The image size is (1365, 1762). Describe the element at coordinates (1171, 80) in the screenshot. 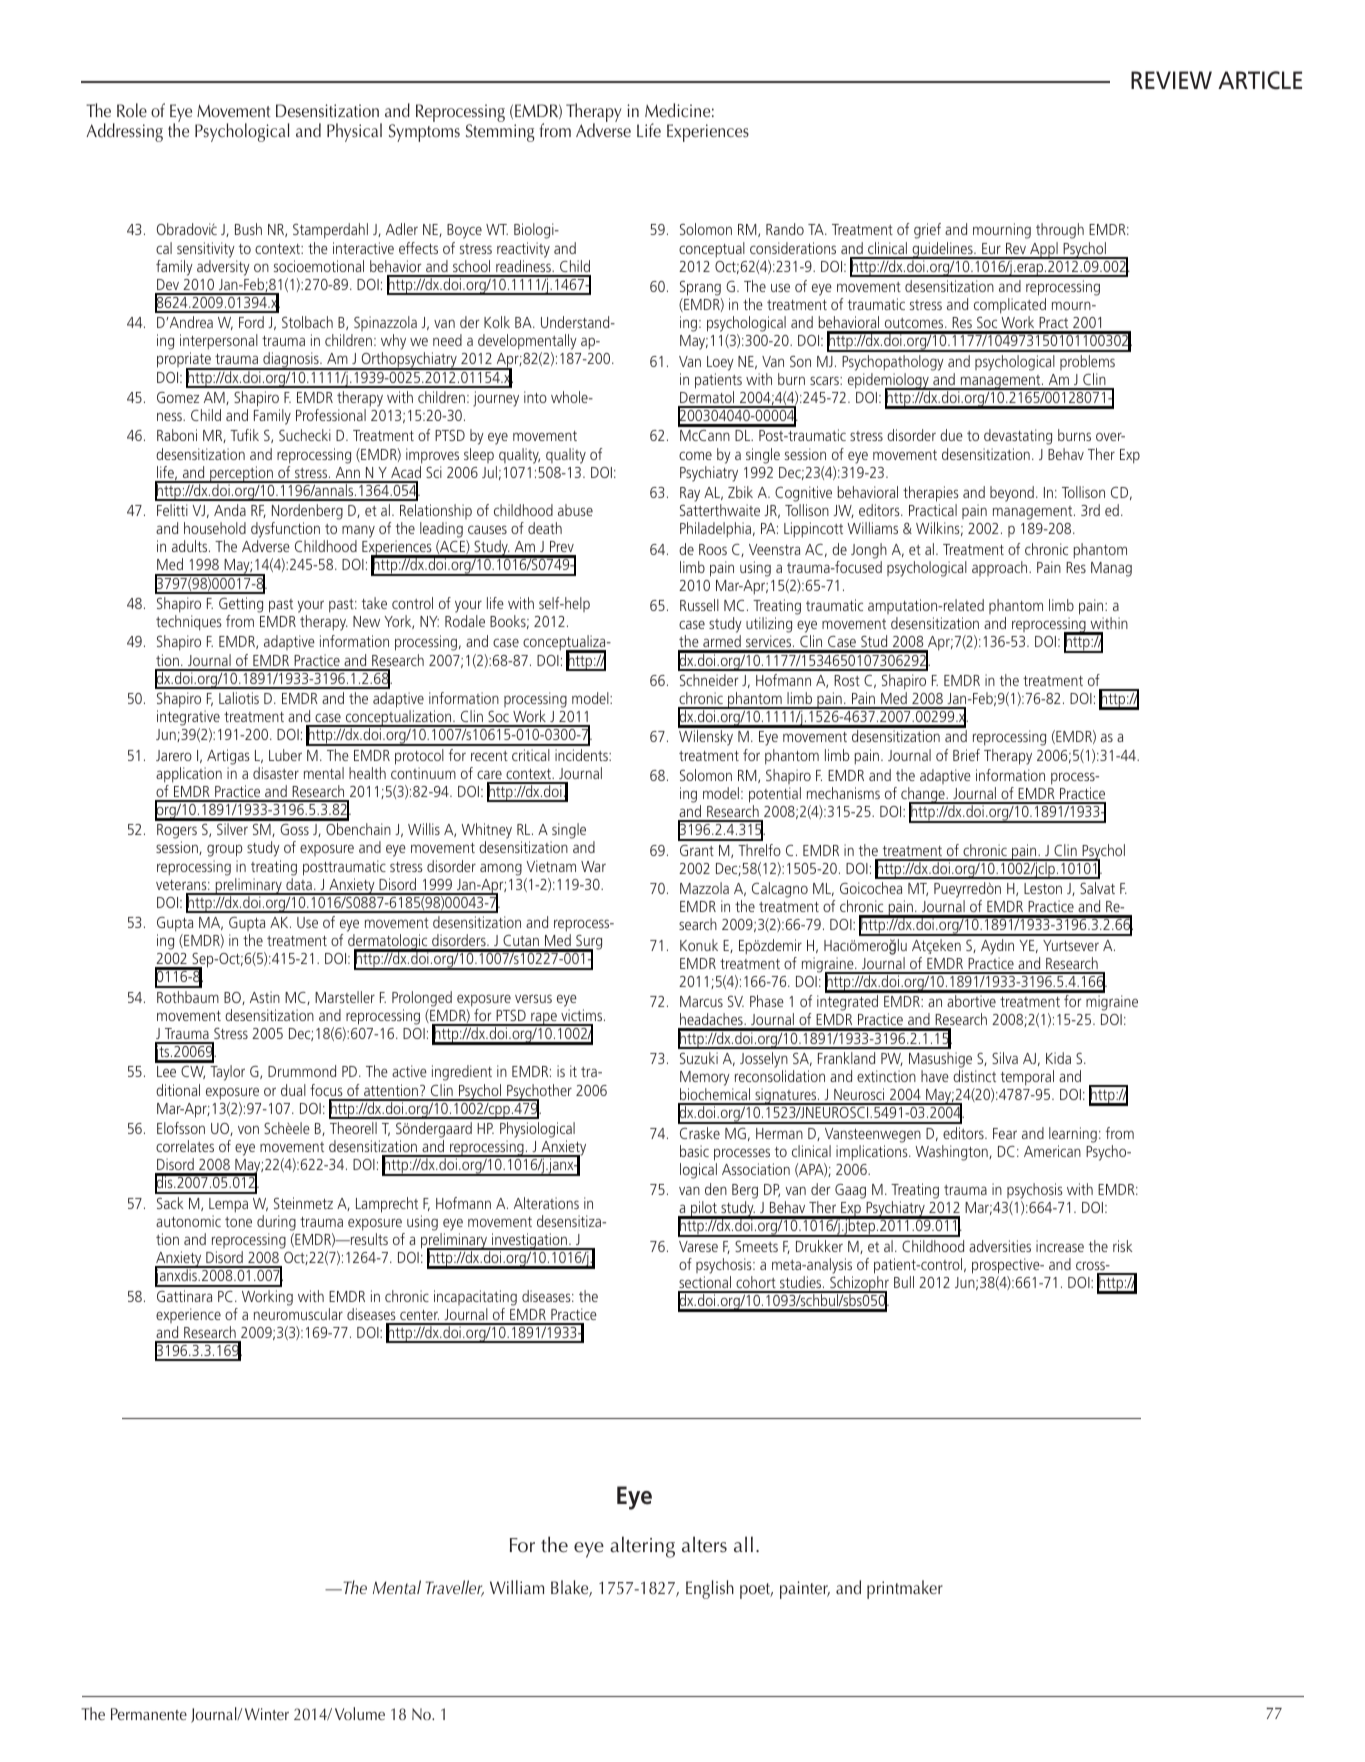

I see `REVIEW` at that location.
